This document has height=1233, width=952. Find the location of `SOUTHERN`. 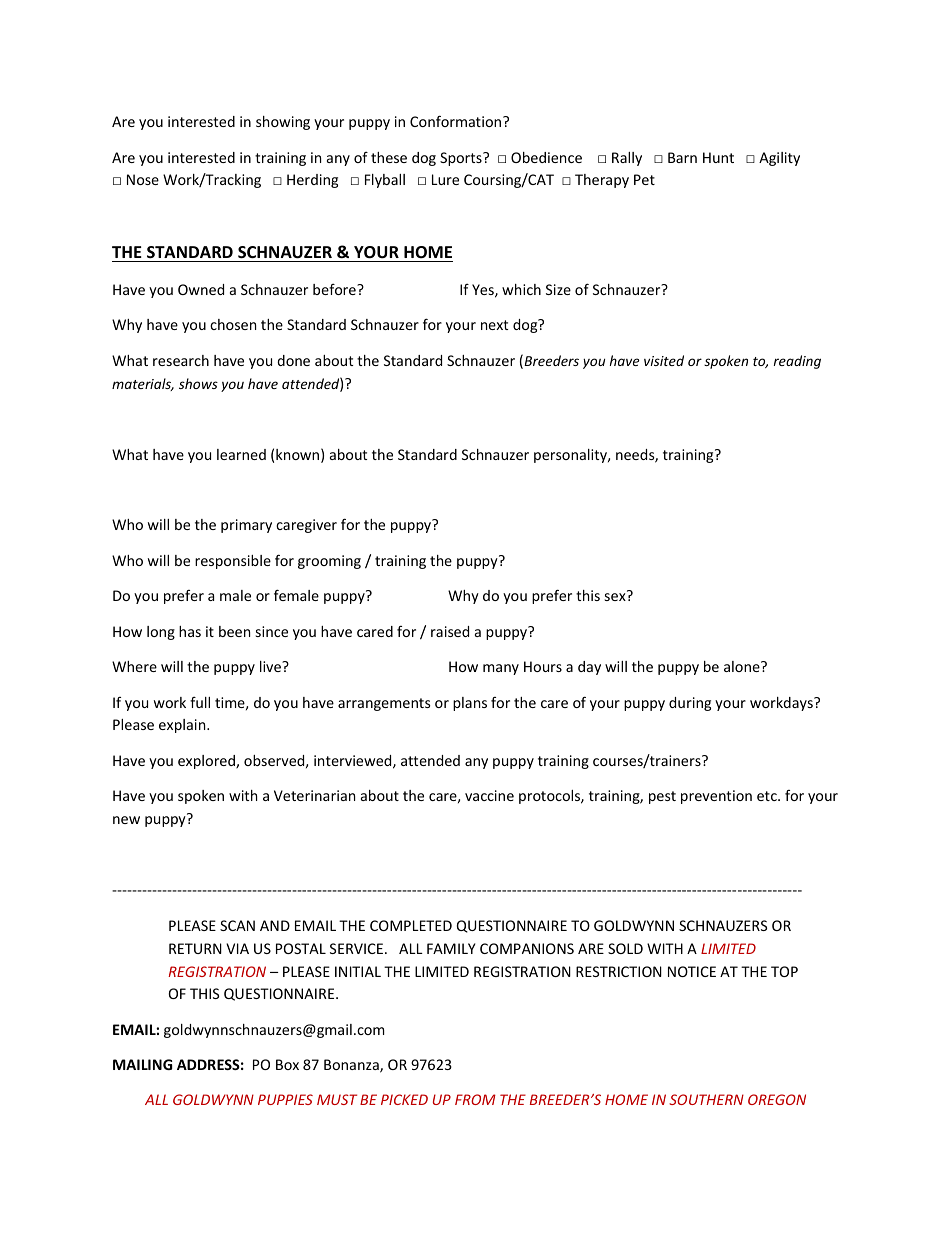

SOUTHERN is located at coordinates (706, 1099).
